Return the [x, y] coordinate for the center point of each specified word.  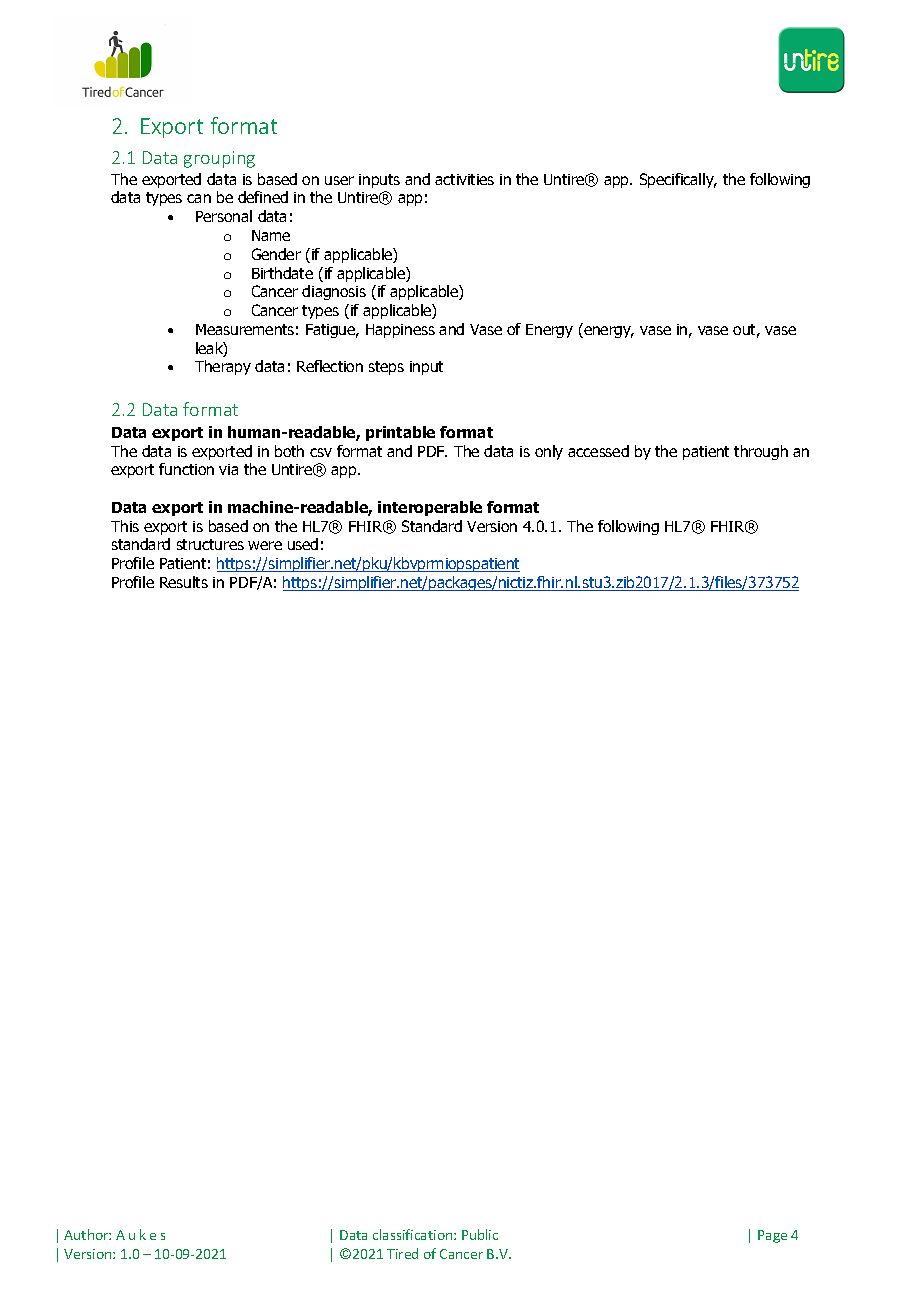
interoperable [430, 508]
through [761, 452]
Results [184, 582]
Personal [224, 216]
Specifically [678, 180]
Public [480, 1234]
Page [772, 1236]
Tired [402, 1253]
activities [464, 179]
